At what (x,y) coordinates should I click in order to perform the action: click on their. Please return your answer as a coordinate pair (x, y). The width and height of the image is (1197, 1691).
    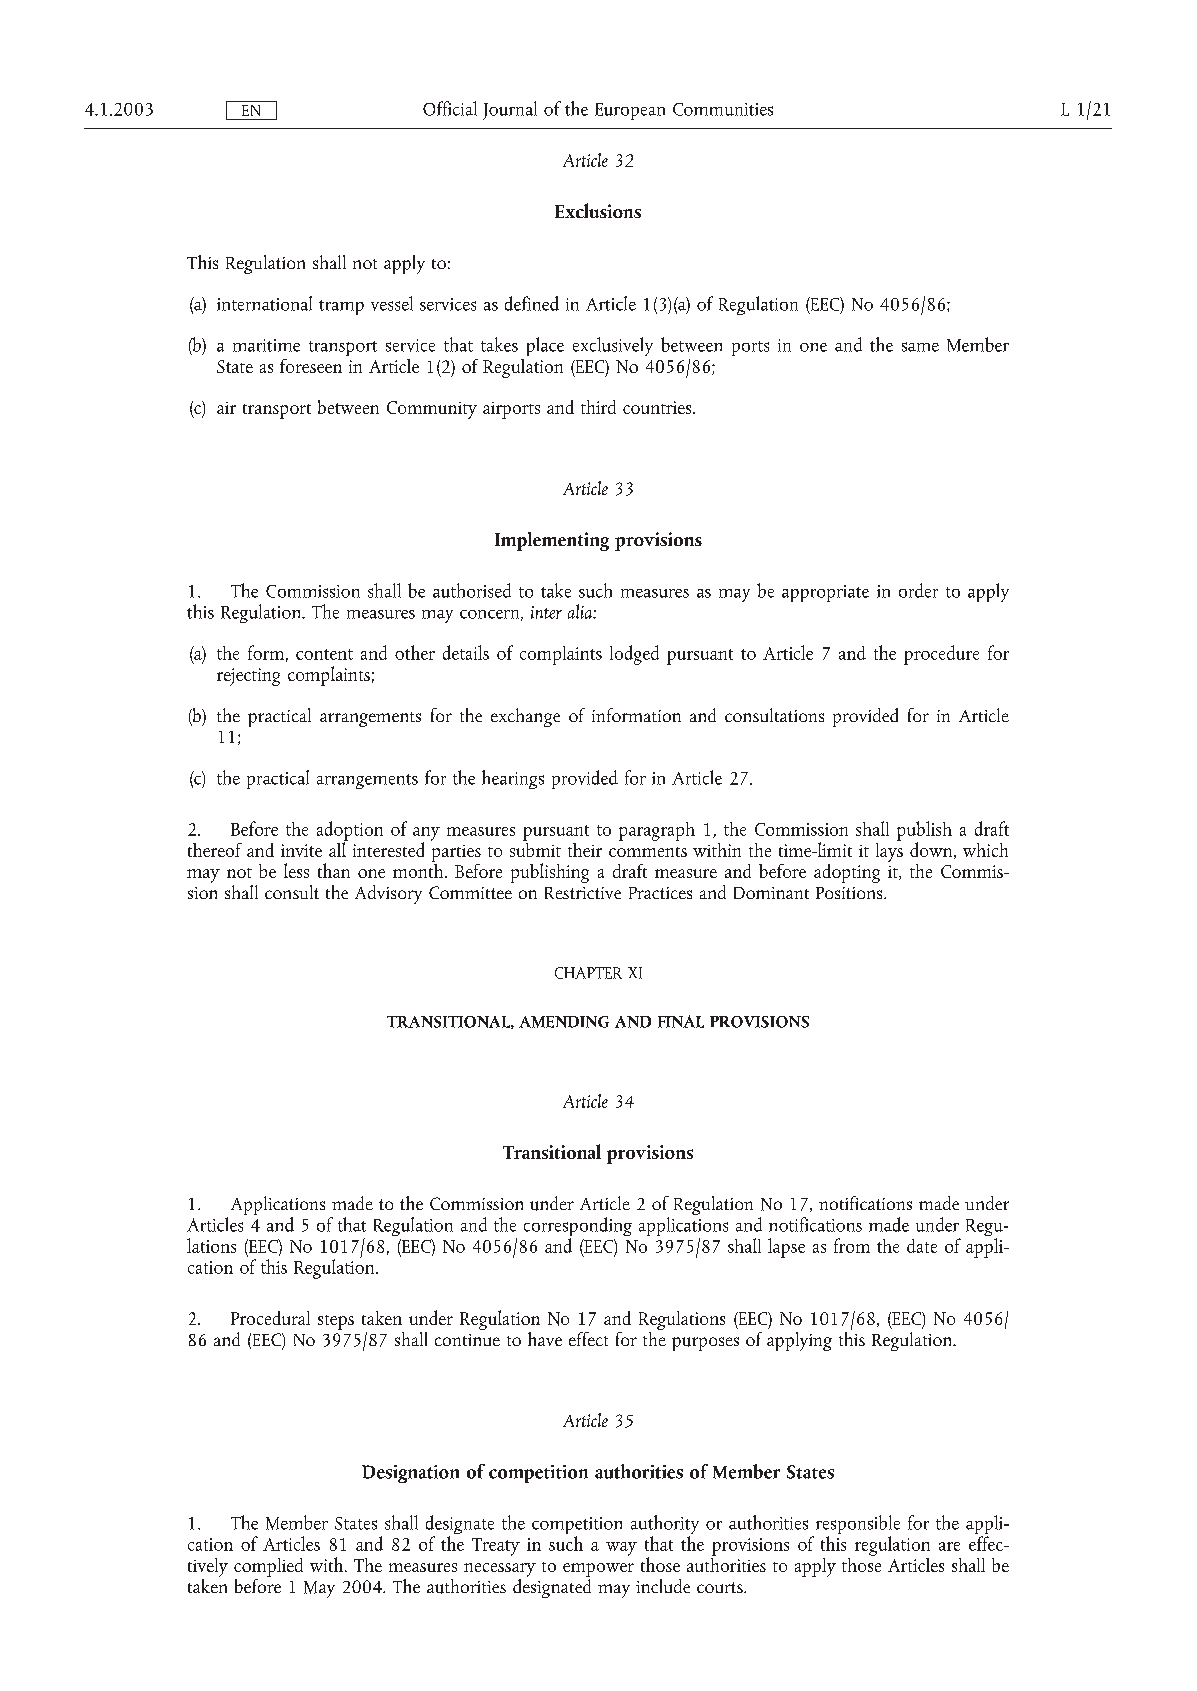
    Looking at the image, I should click on (585, 850).
